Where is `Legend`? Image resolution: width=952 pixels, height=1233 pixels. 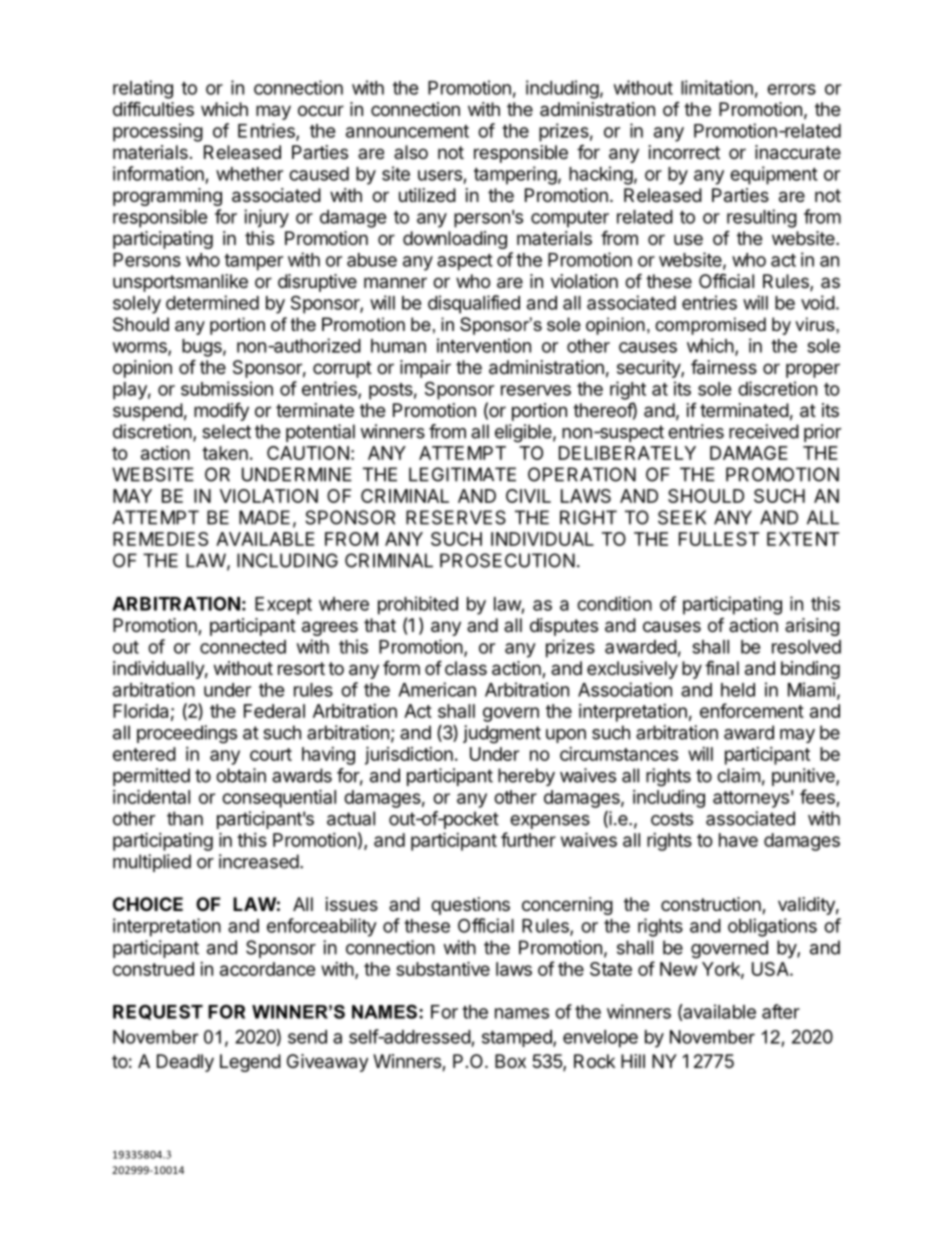 Legend is located at coordinates (250, 1063).
